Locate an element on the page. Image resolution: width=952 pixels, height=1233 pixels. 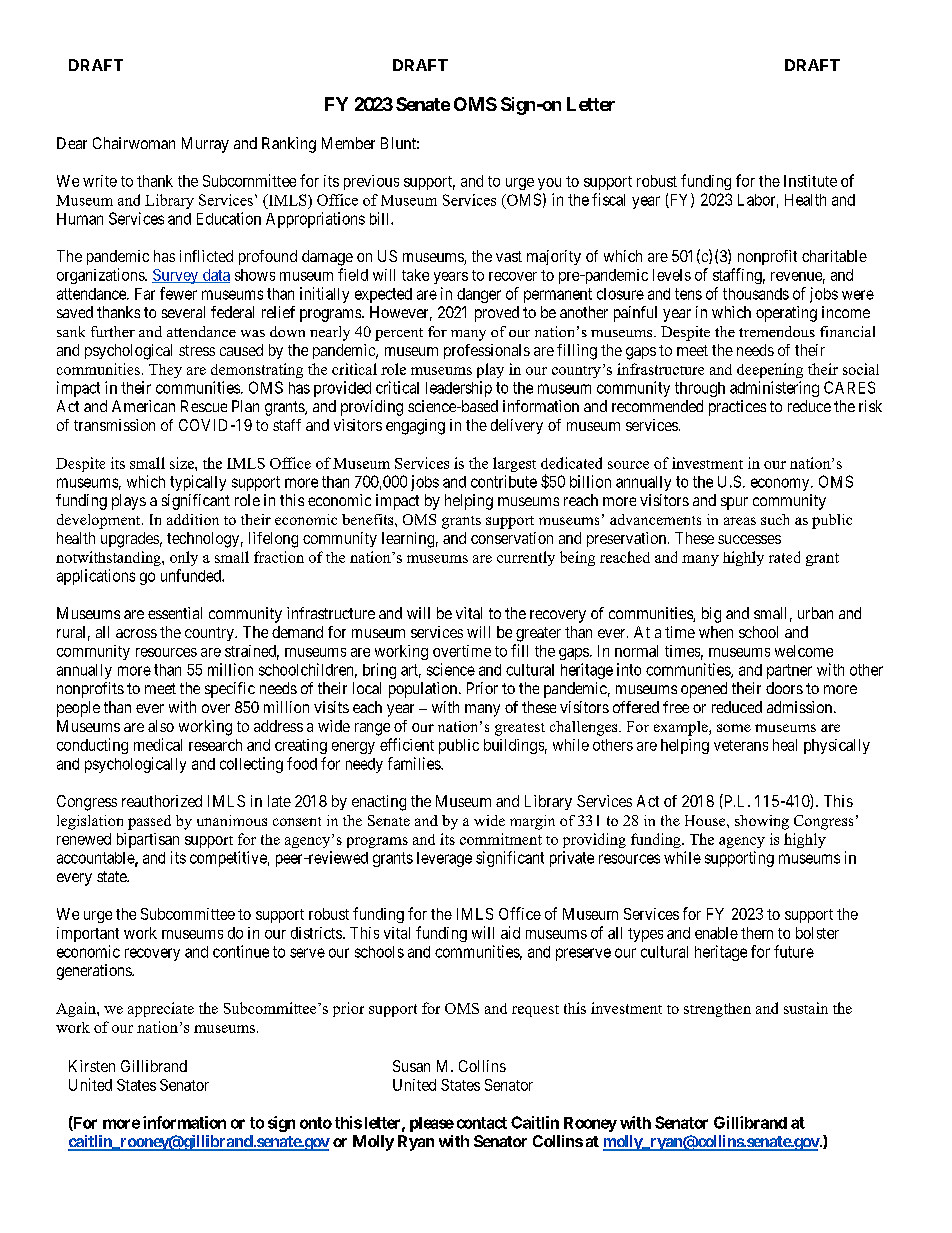
greater is located at coordinates (538, 634).
